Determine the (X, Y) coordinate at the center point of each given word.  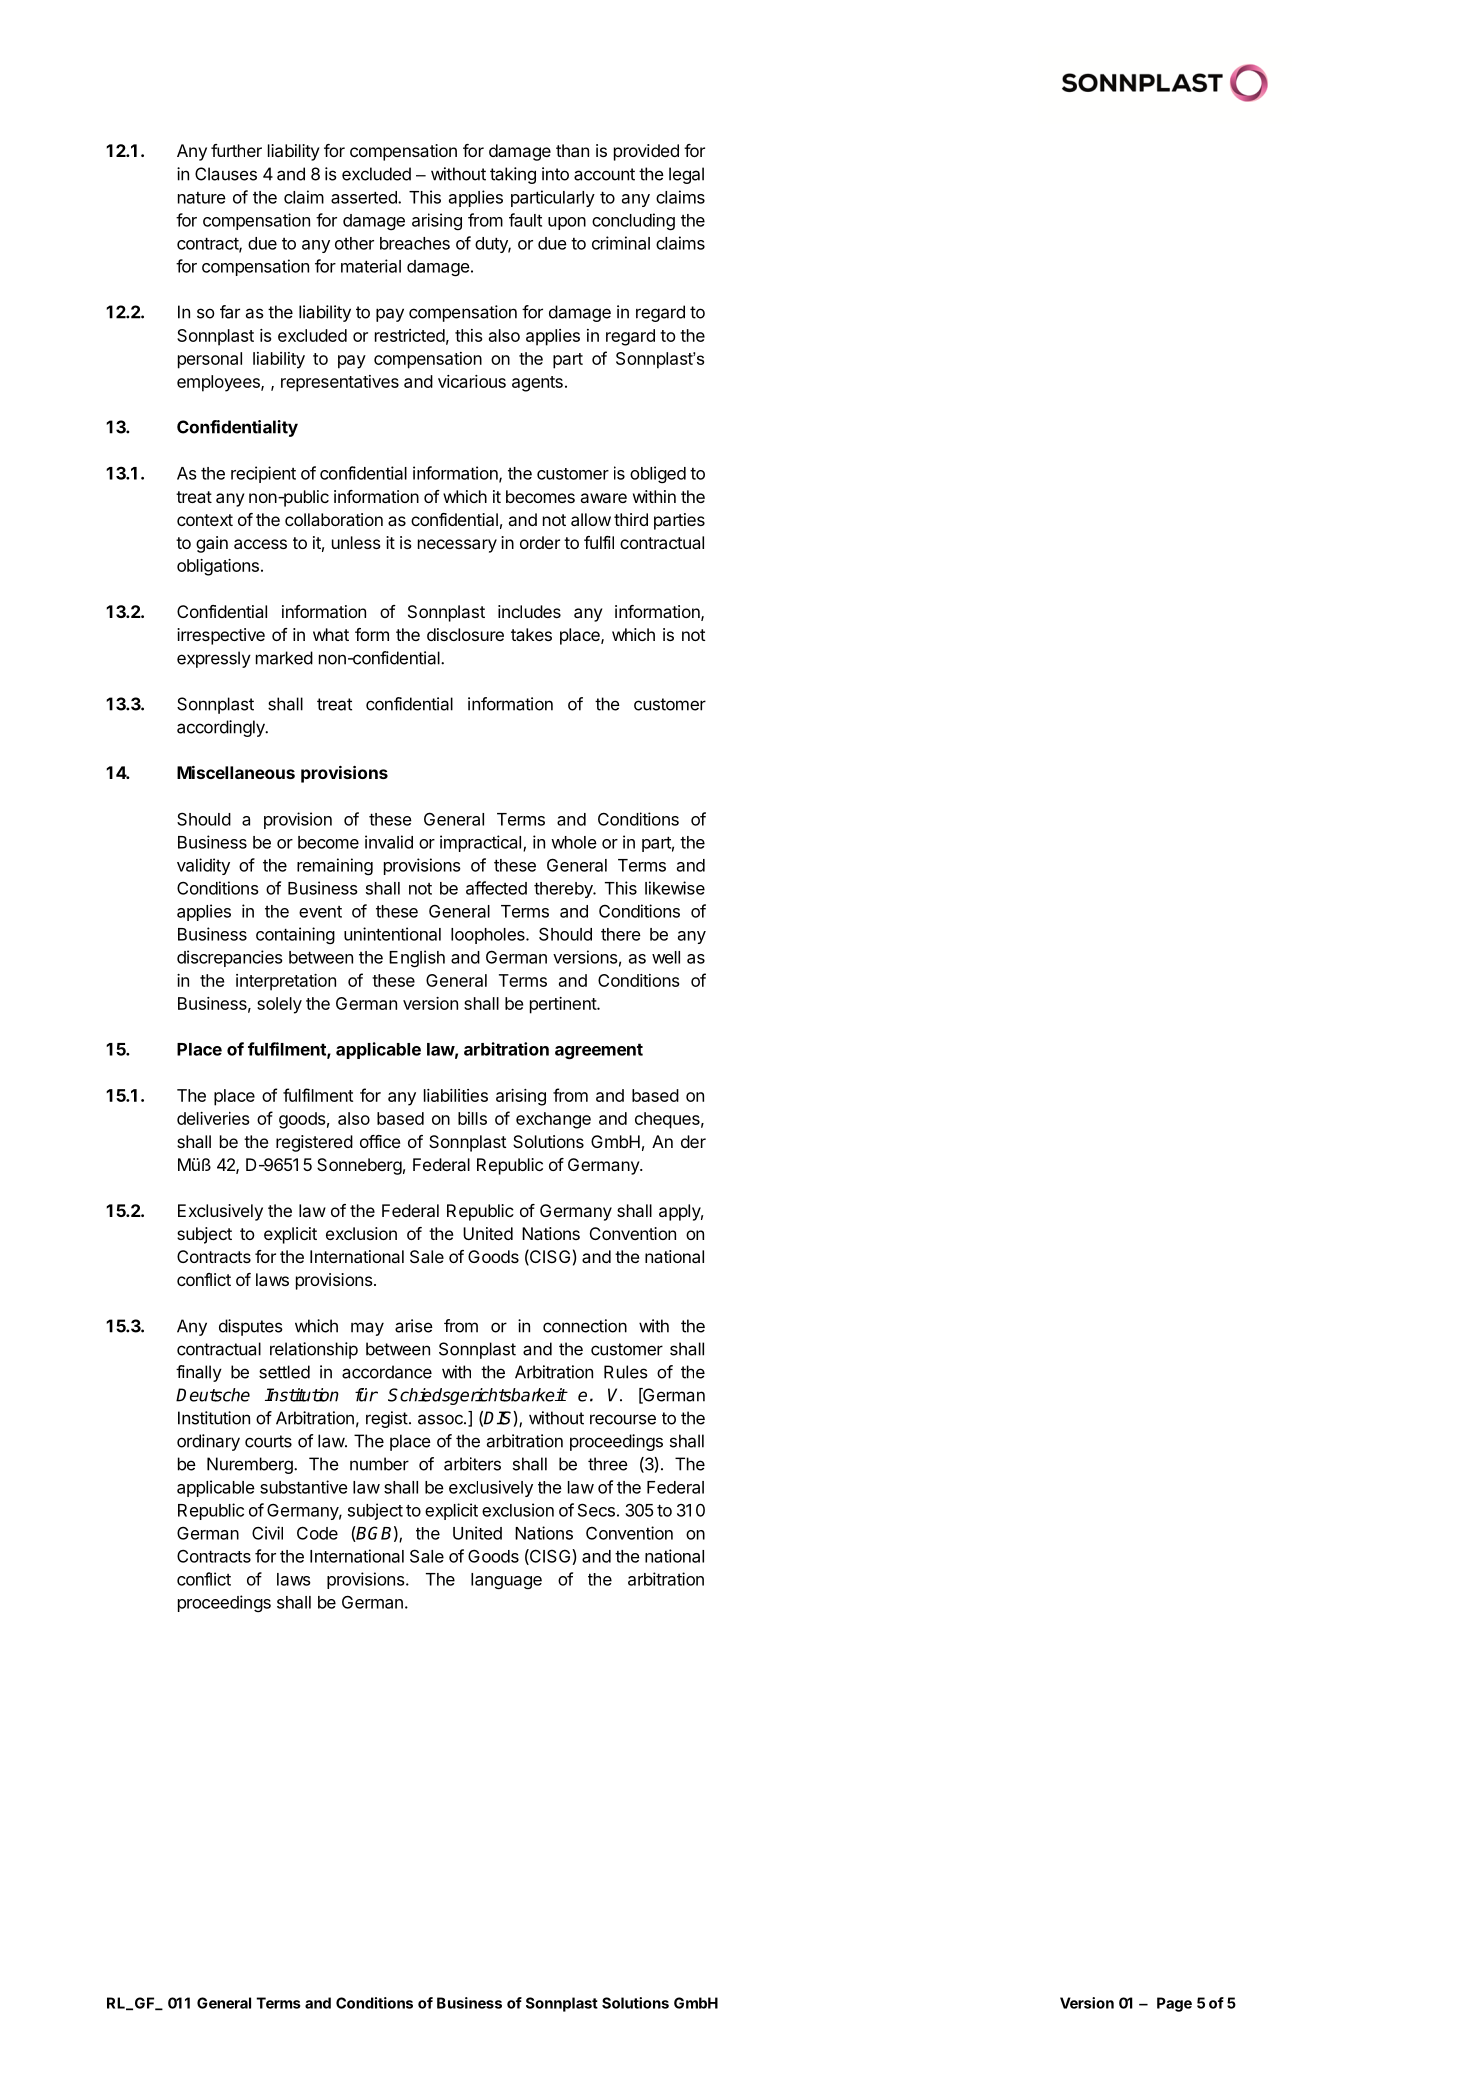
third (631, 519)
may (367, 1329)
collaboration (334, 519)
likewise (675, 888)
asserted (365, 197)
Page (1174, 2004)
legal (686, 175)
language (506, 1581)
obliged (658, 474)
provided (646, 152)
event (320, 912)
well (666, 957)
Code (317, 1533)
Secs (596, 1510)
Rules (626, 1372)
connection (585, 1326)
